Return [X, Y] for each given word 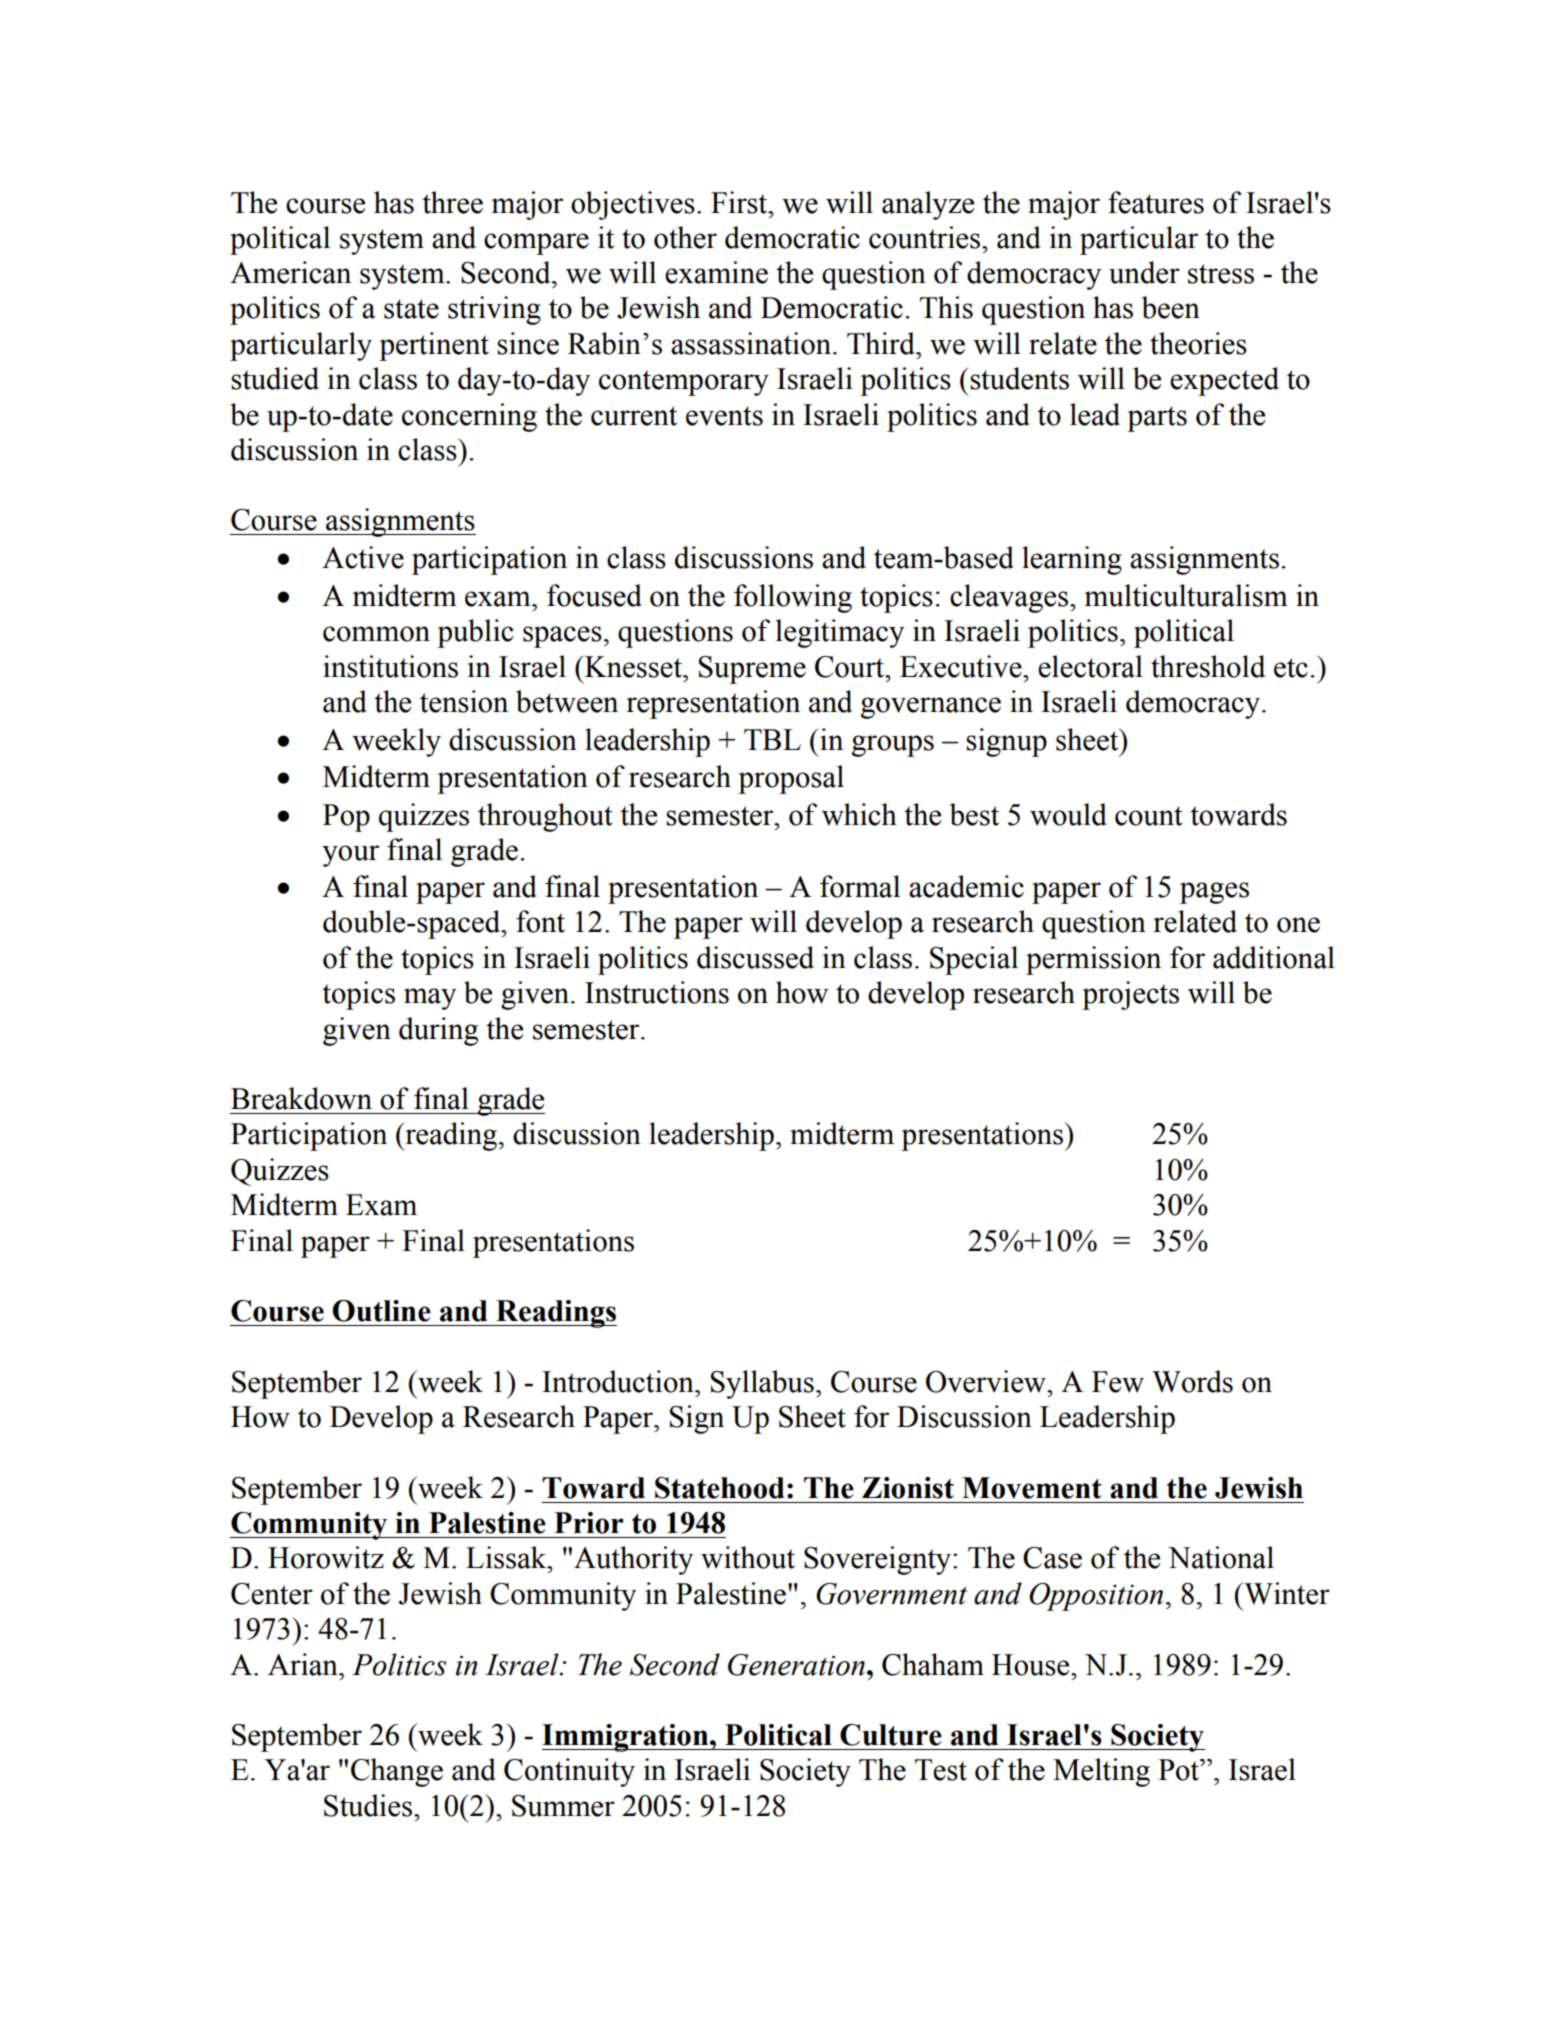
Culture [891, 1735]
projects [1130, 995]
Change [397, 1772]
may [430, 999]
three [452, 202]
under [1144, 272]
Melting [1101, 1772]
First [740, 202]
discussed [755, 957]
